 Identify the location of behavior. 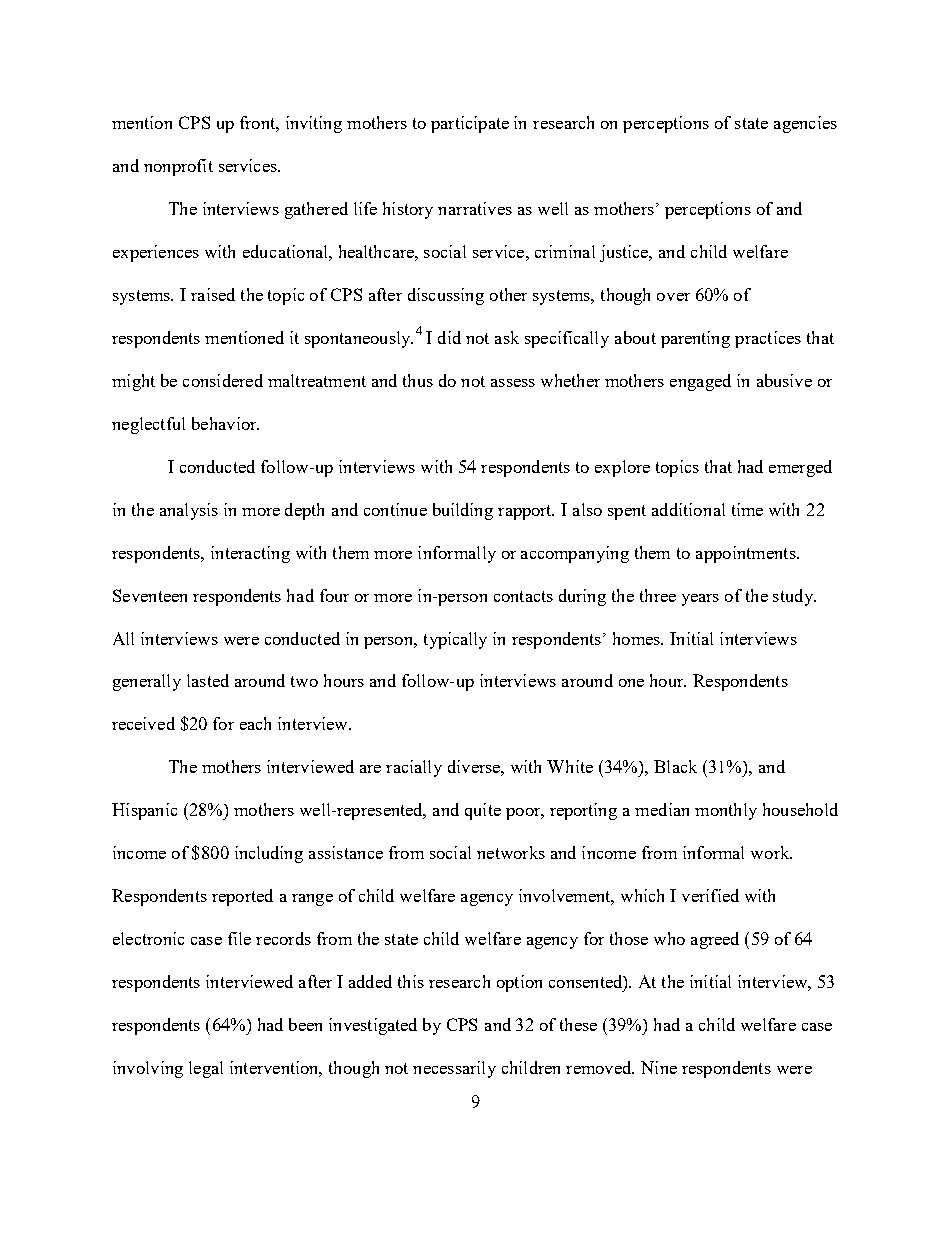
(225, 423).
